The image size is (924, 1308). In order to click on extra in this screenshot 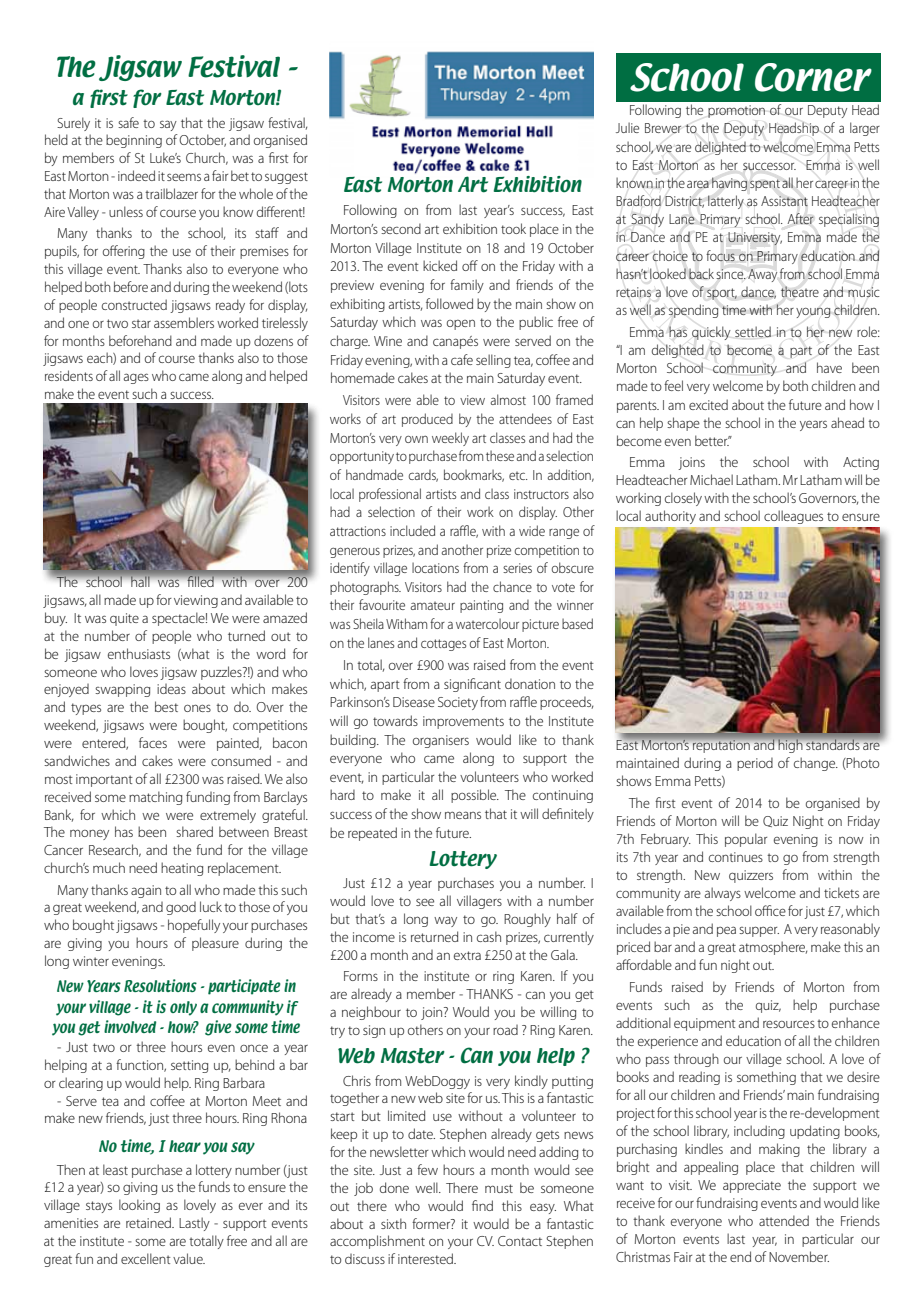, I will do `click(467, 955)`.
